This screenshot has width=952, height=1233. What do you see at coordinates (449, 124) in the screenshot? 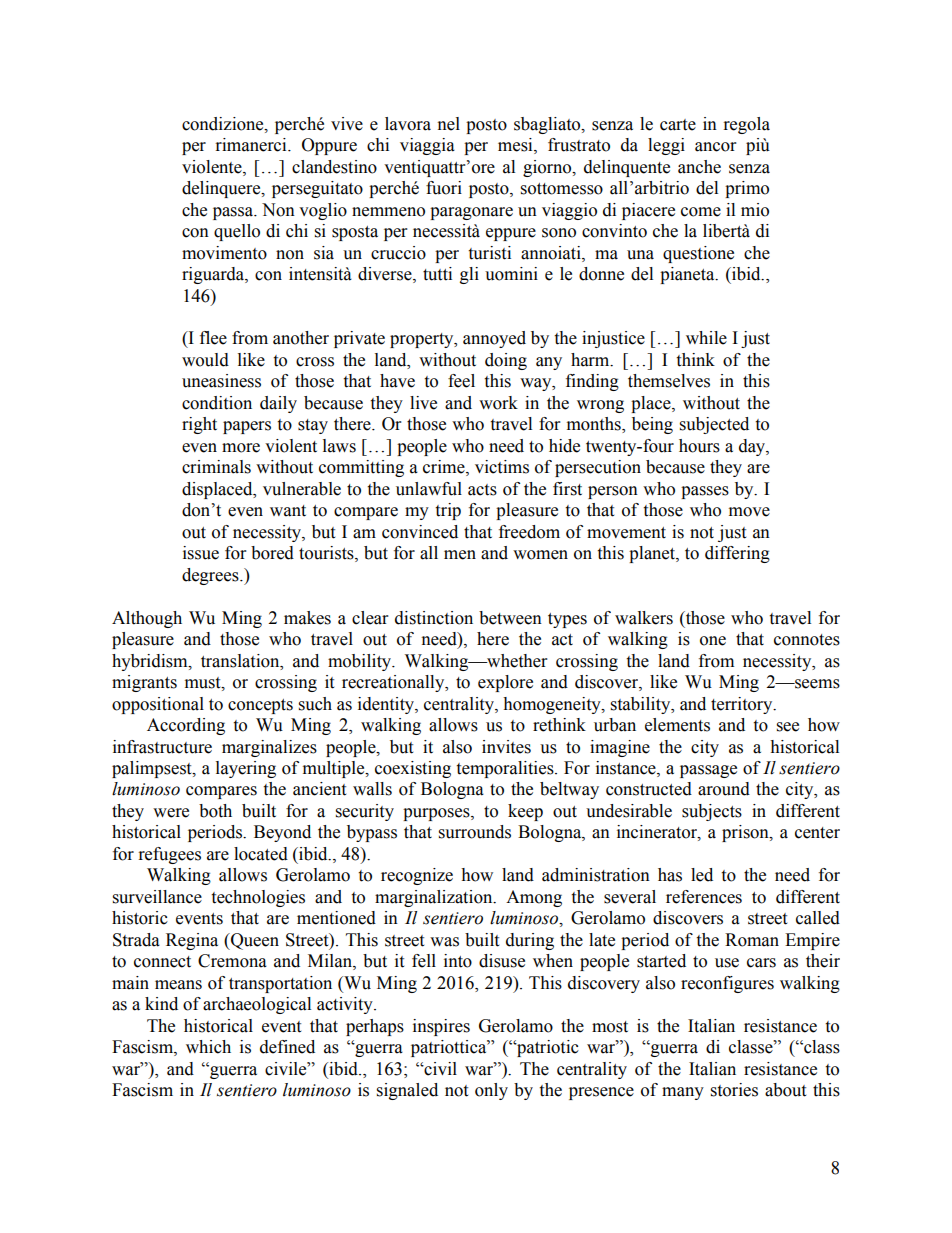
I see `nel` at bounding box center [449, 124].
